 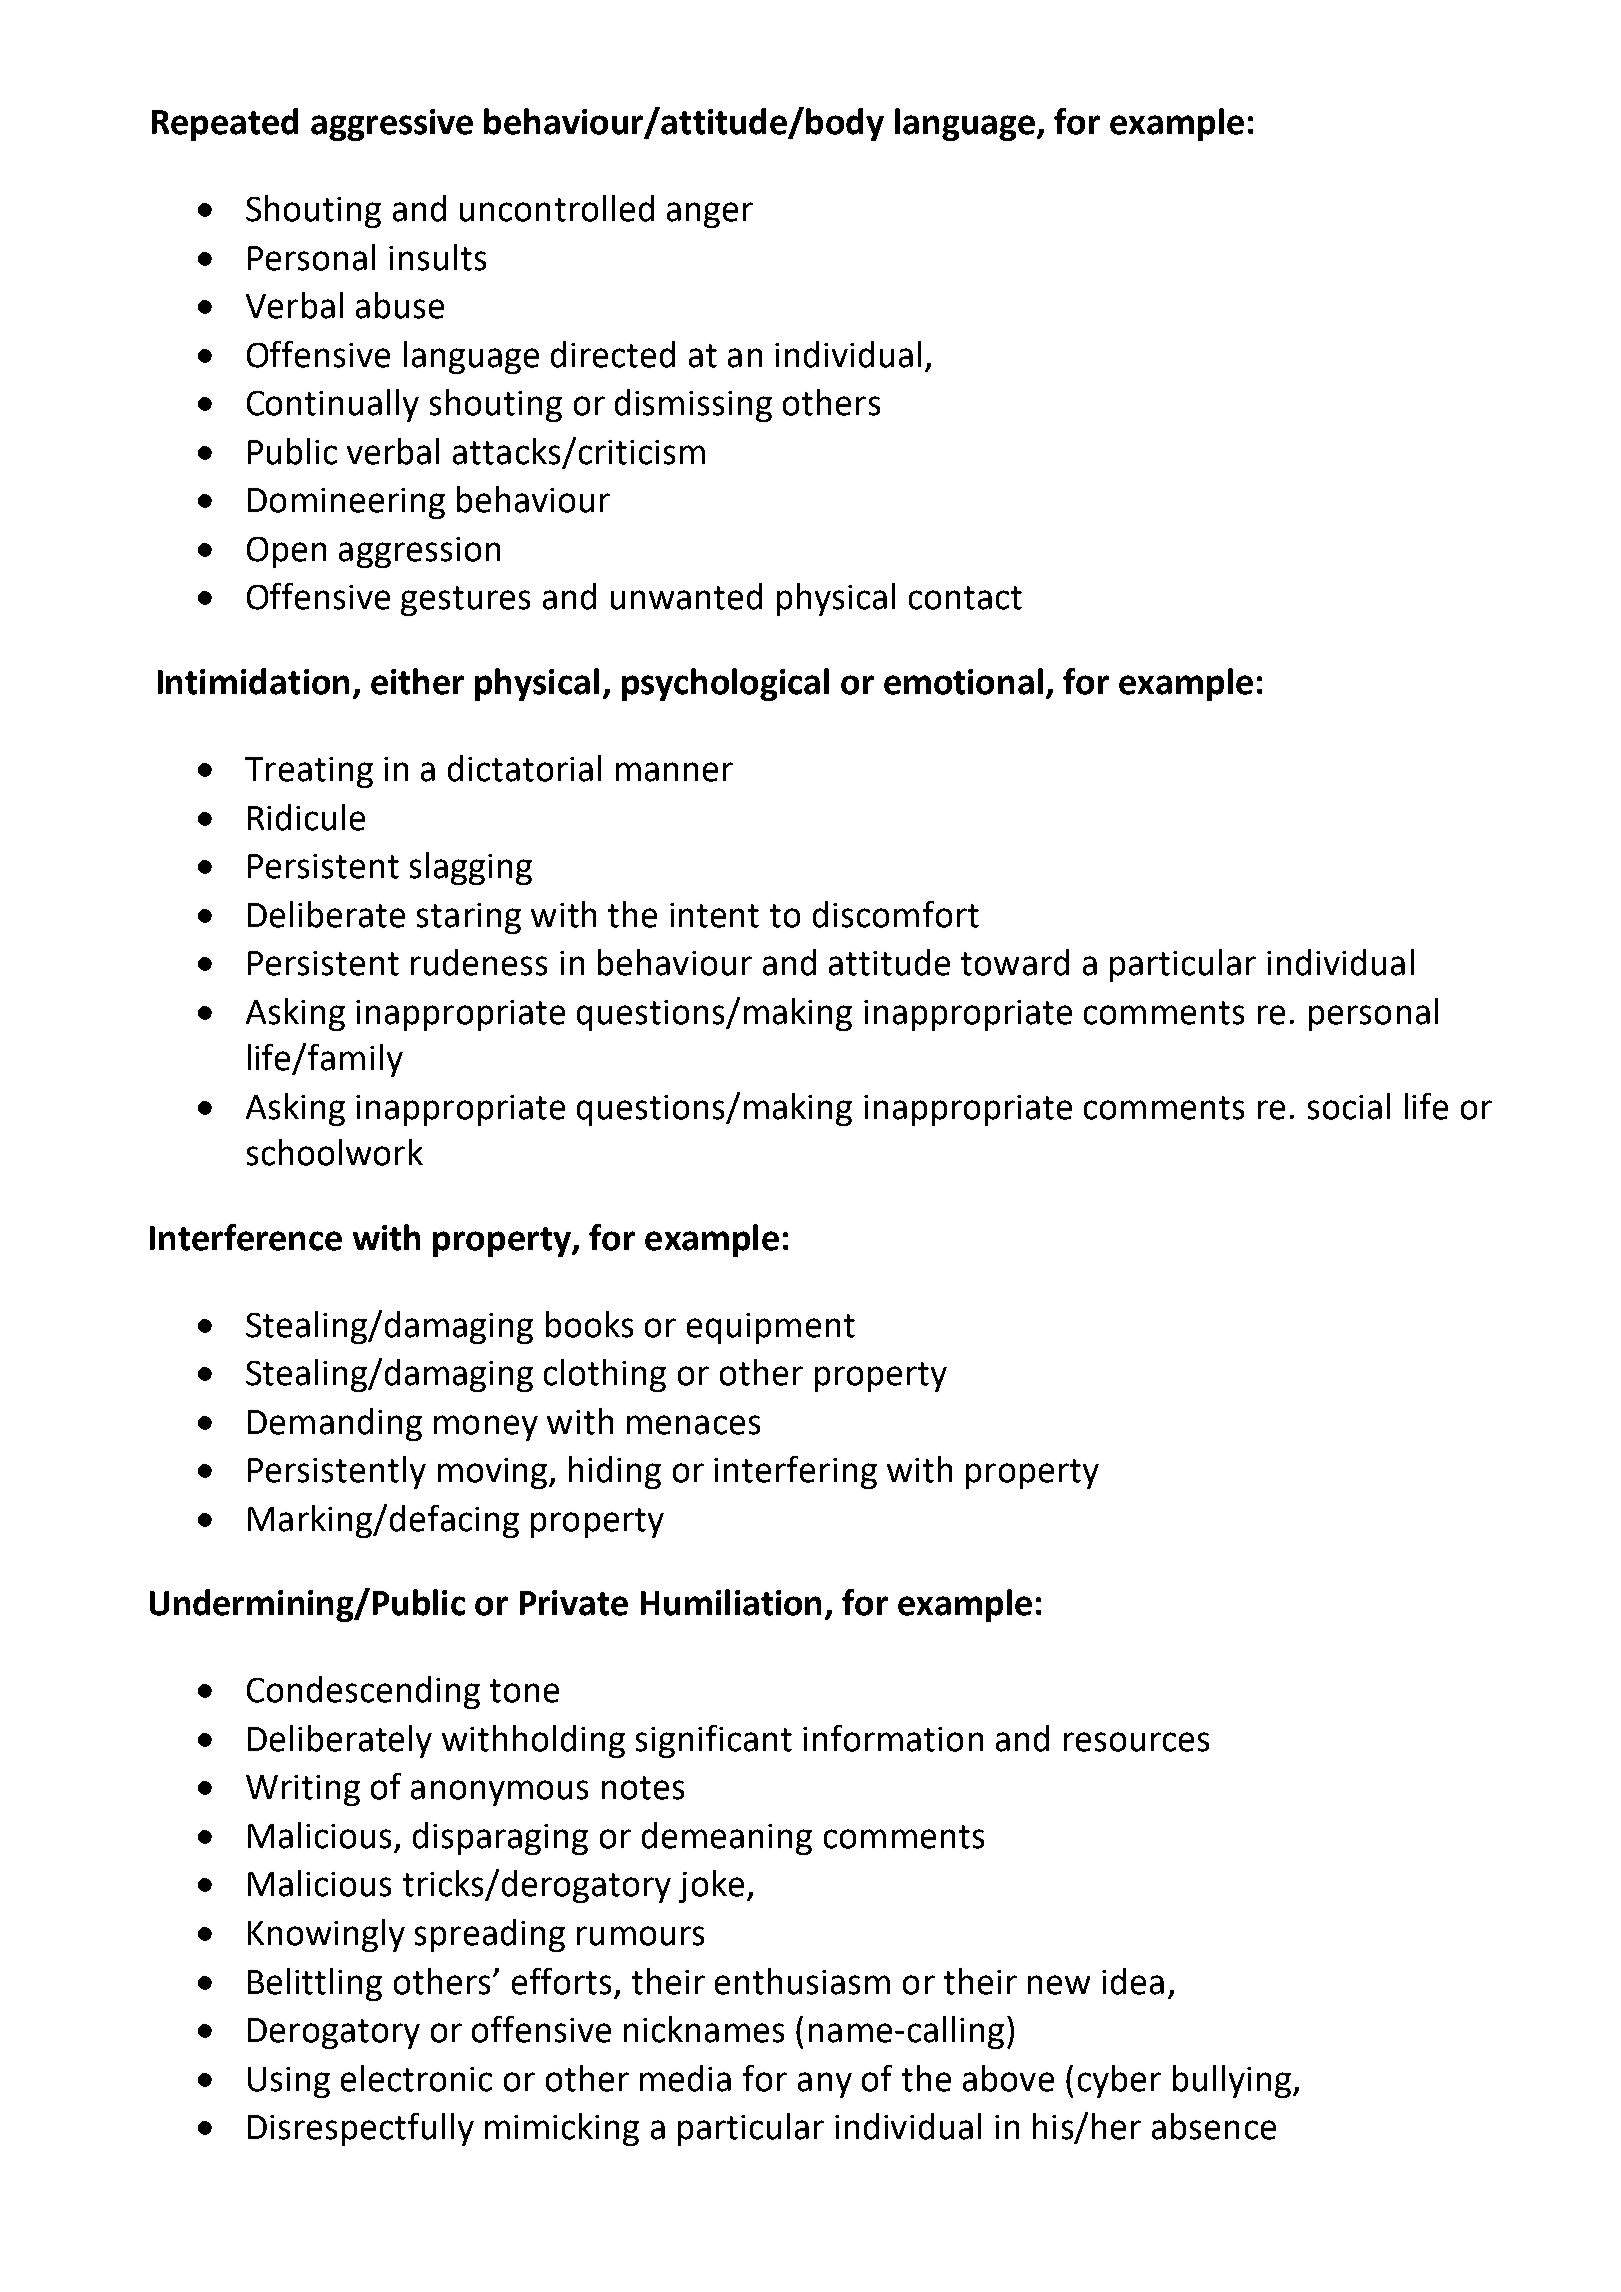 I want to click on equipment, so click(x=771, y=1328).
